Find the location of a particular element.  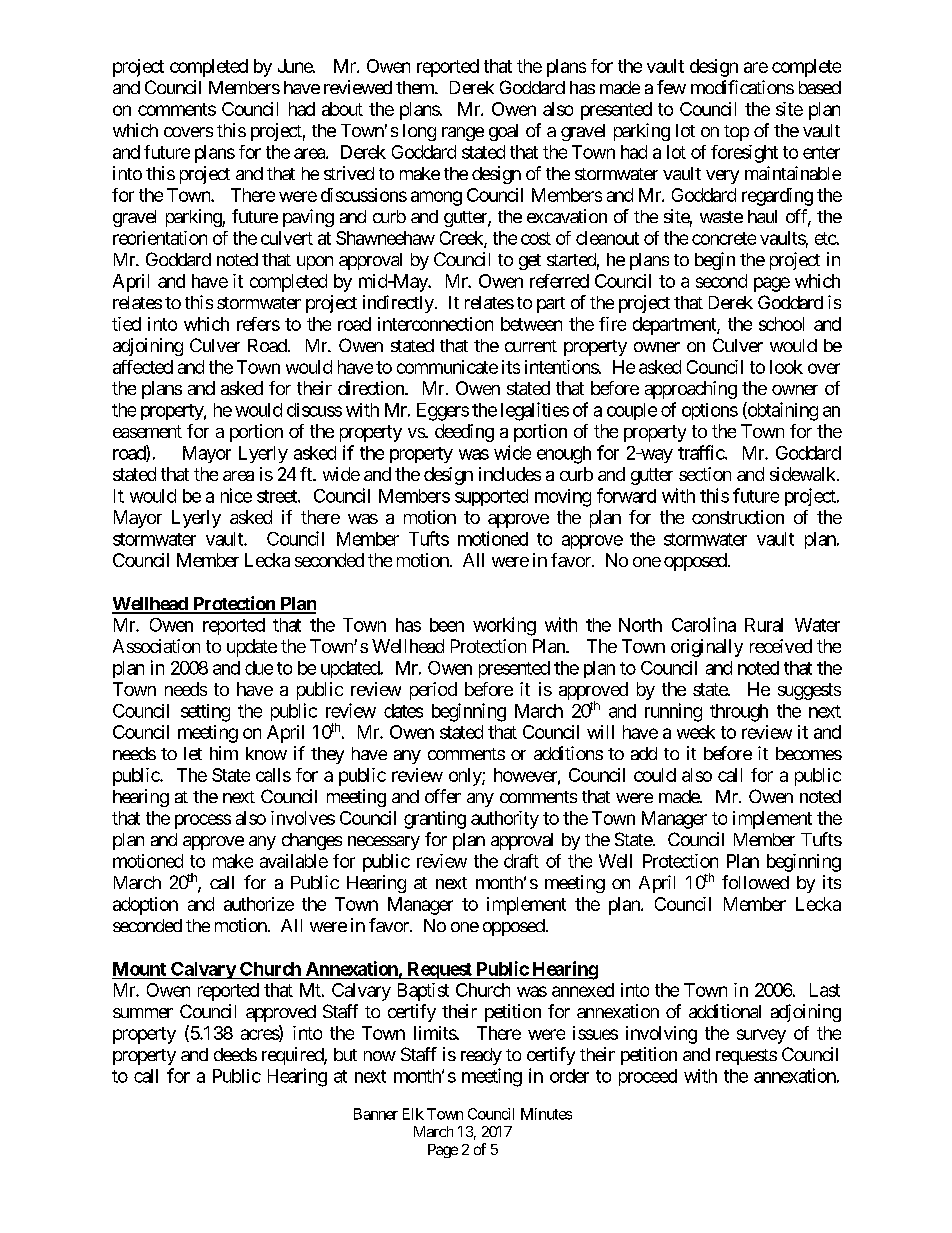

top is located at coordinates (736, 133).
